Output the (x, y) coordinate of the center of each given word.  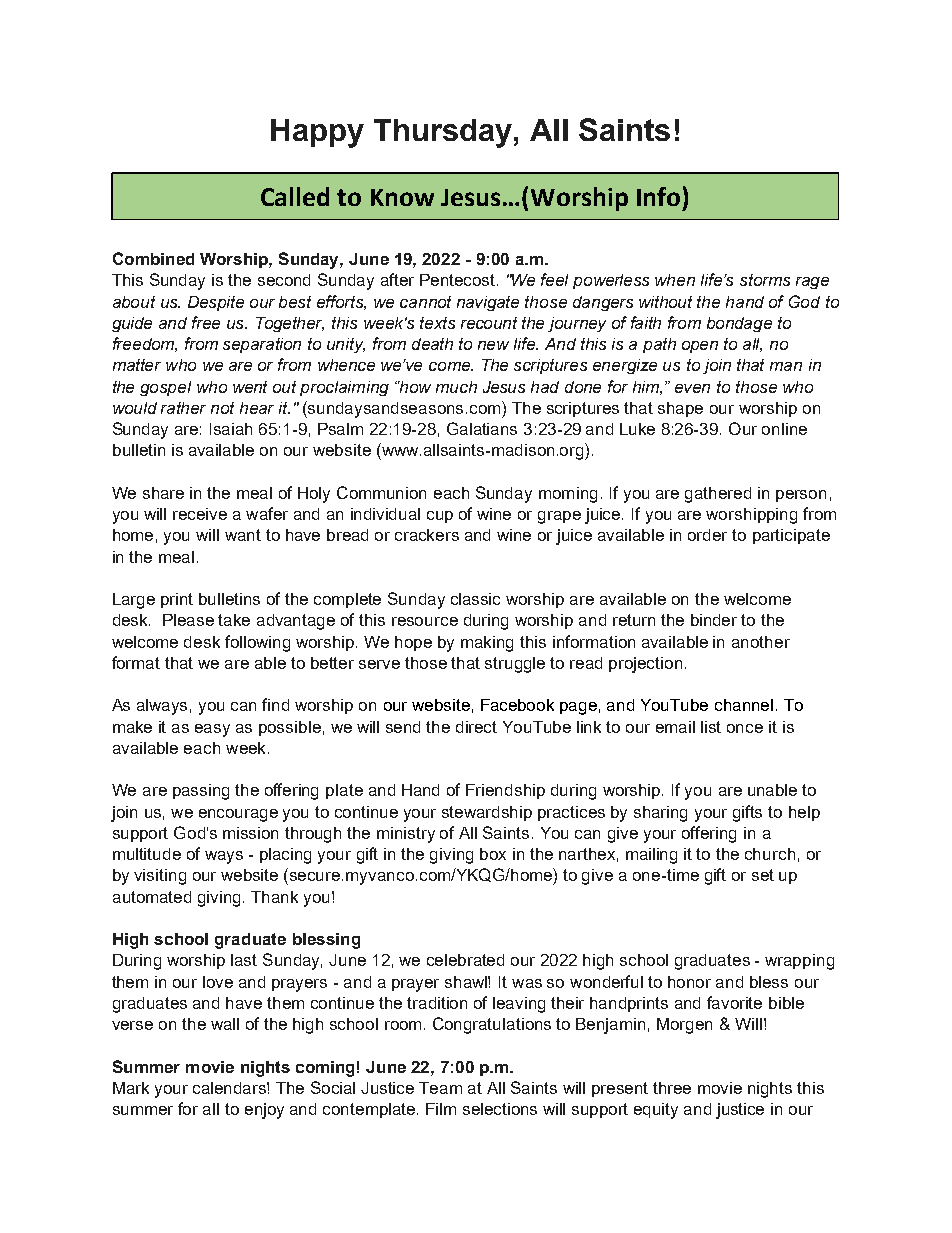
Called (295, 196)
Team (440, 1088)
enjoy (264, 1111)
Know (402, 197)
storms (765, 280)
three (672, 1088)
